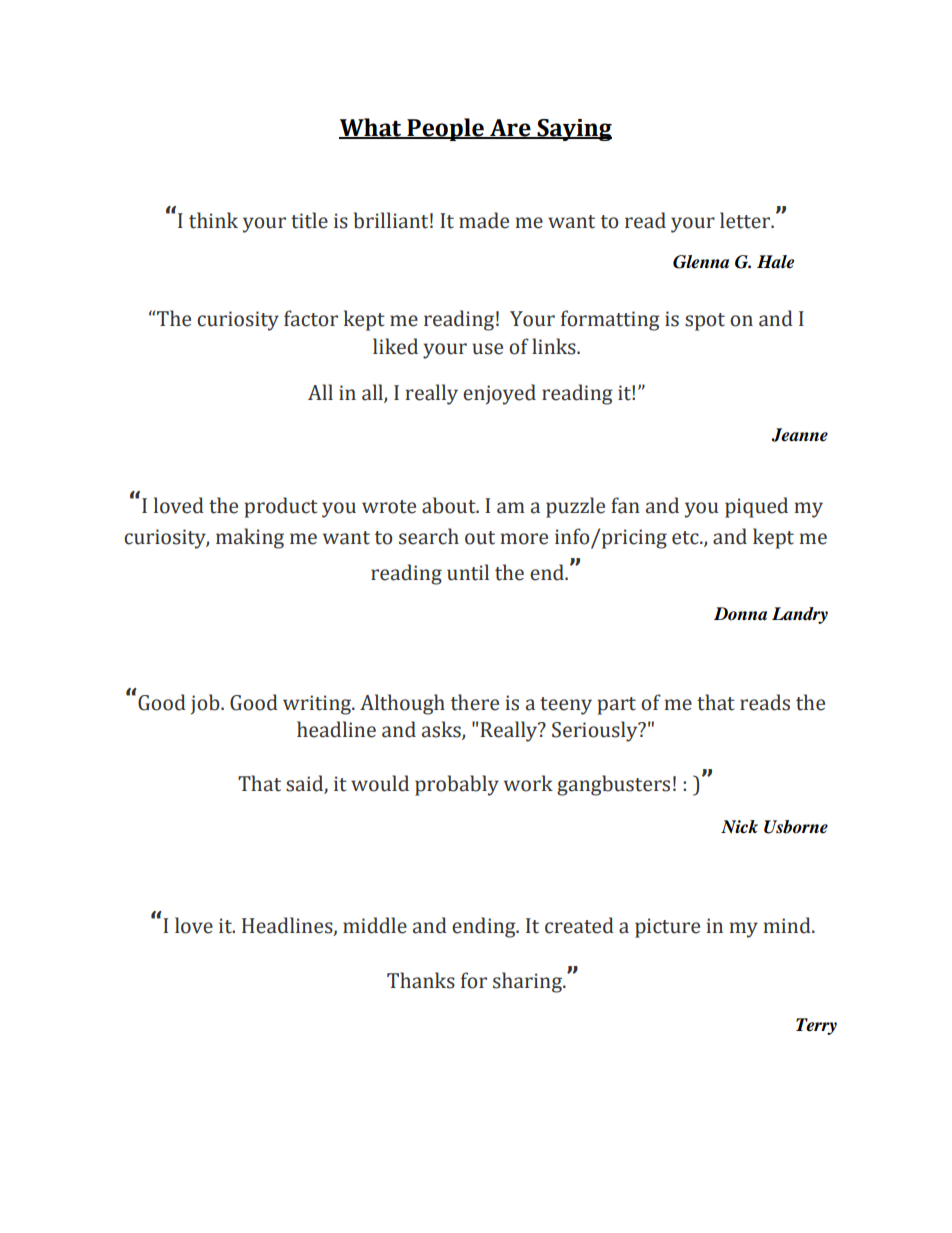 The width and height of the page is (952, 1233). What do you see at coordinates (775, 262) in the page?
I see `Hale` at bounding box center [775, 262].
